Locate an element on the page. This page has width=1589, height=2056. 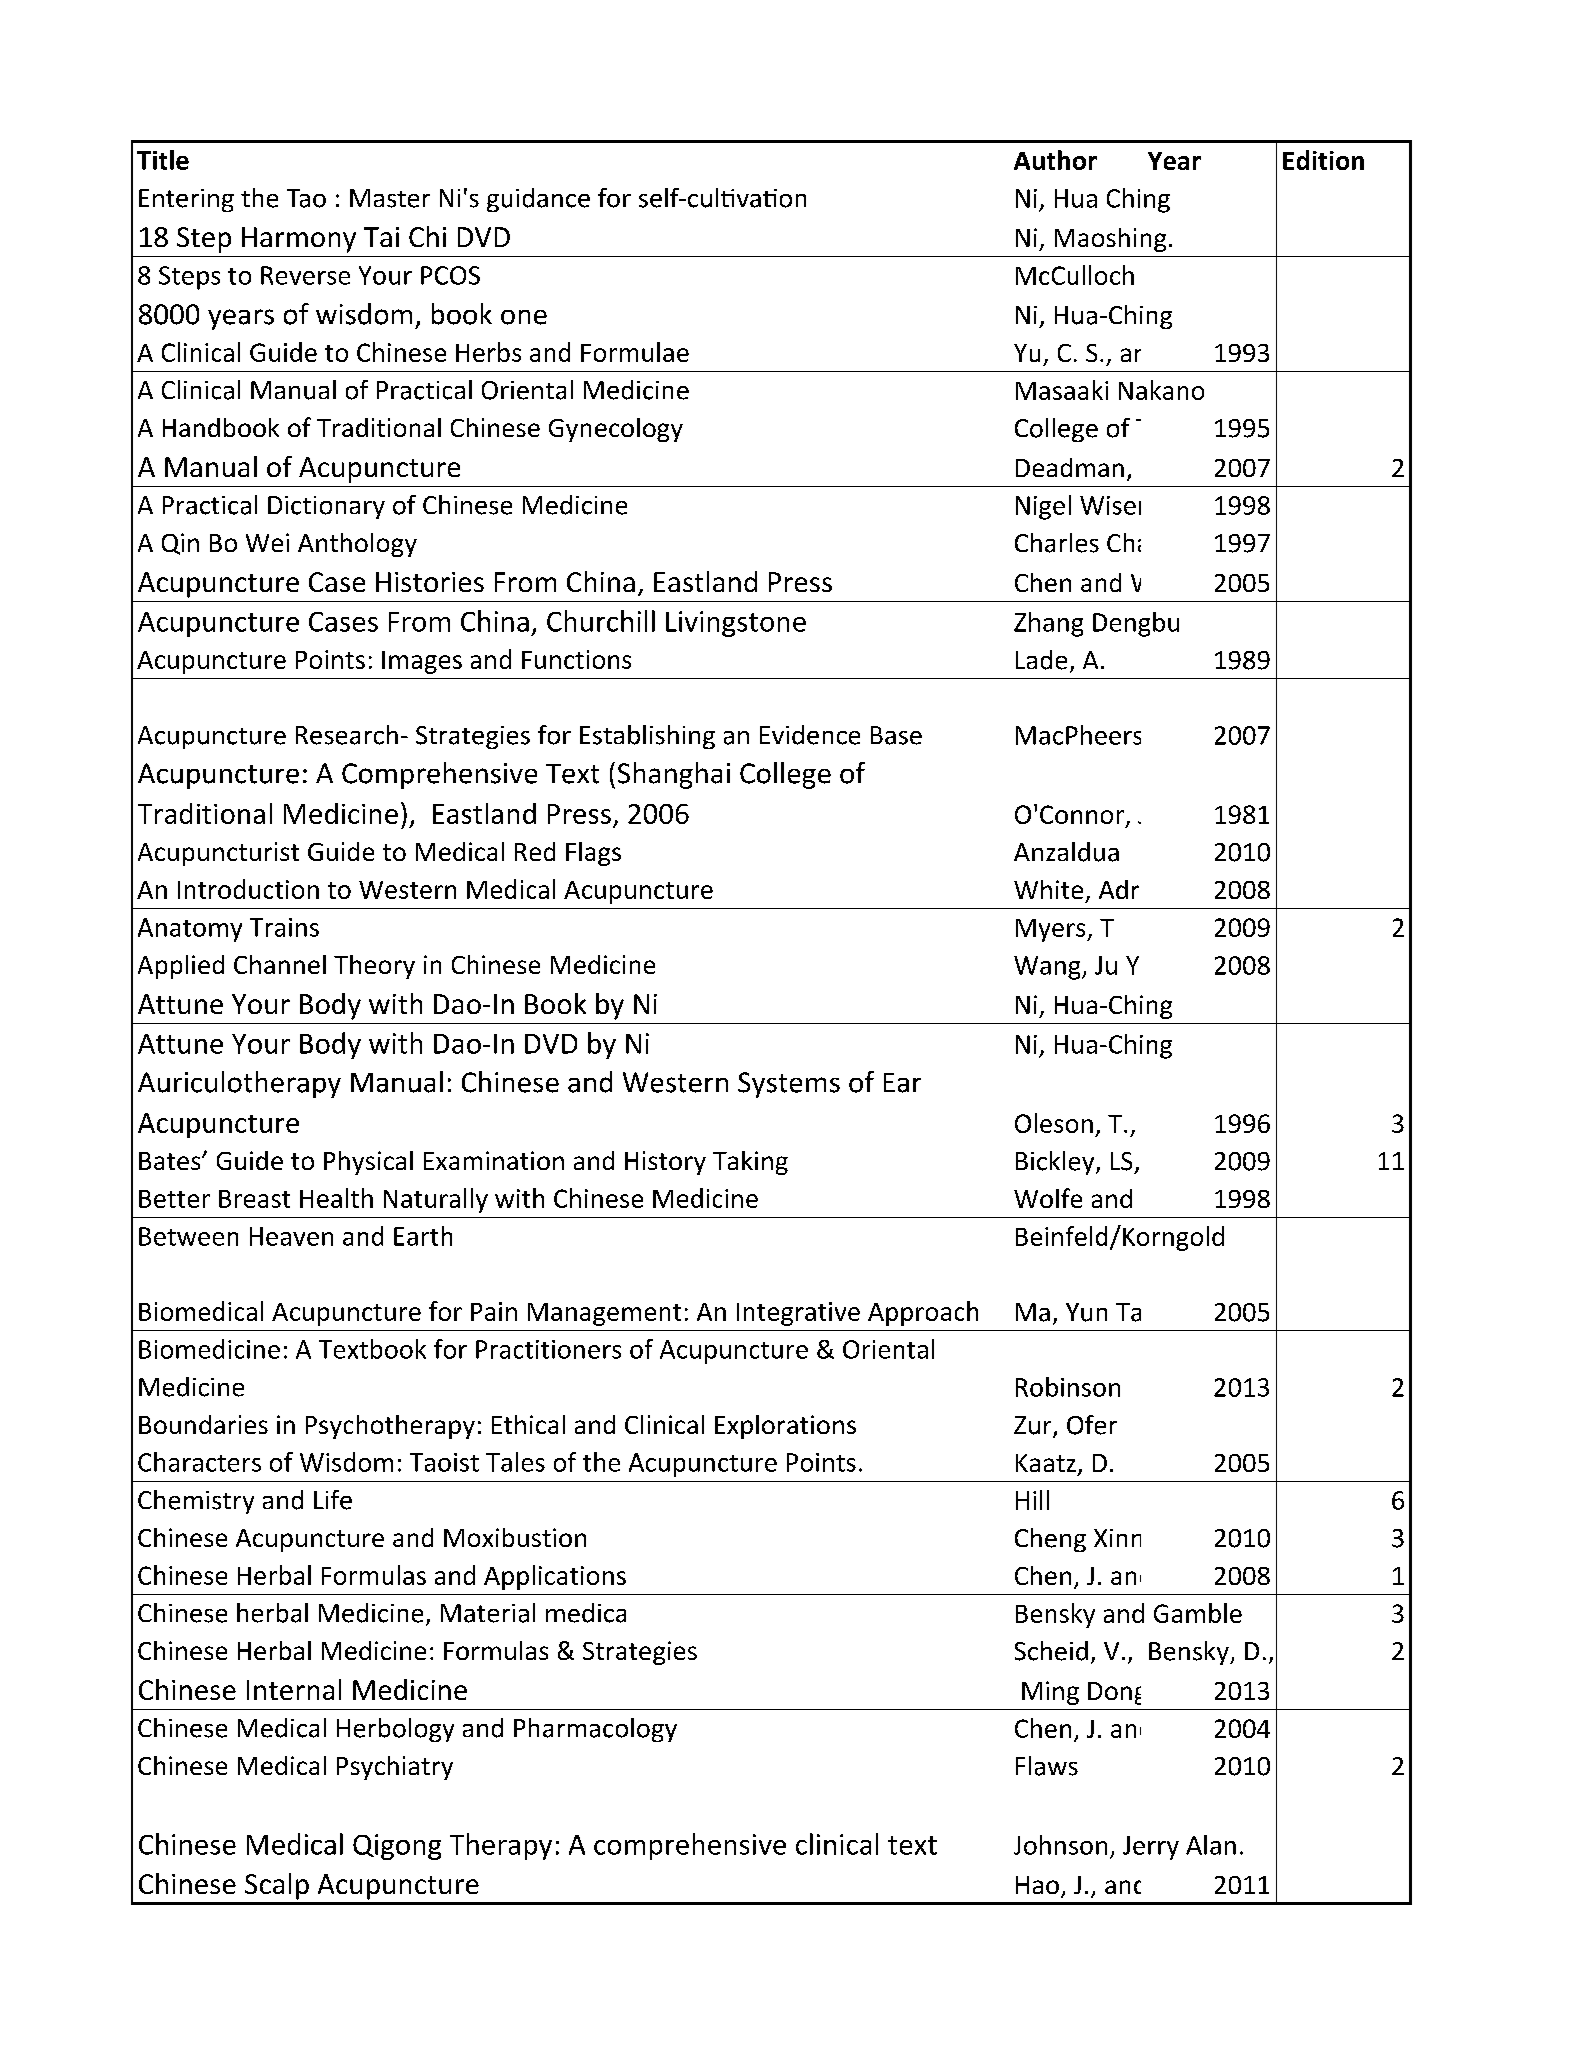
Alan is located at coordinates (1211, 1845).
